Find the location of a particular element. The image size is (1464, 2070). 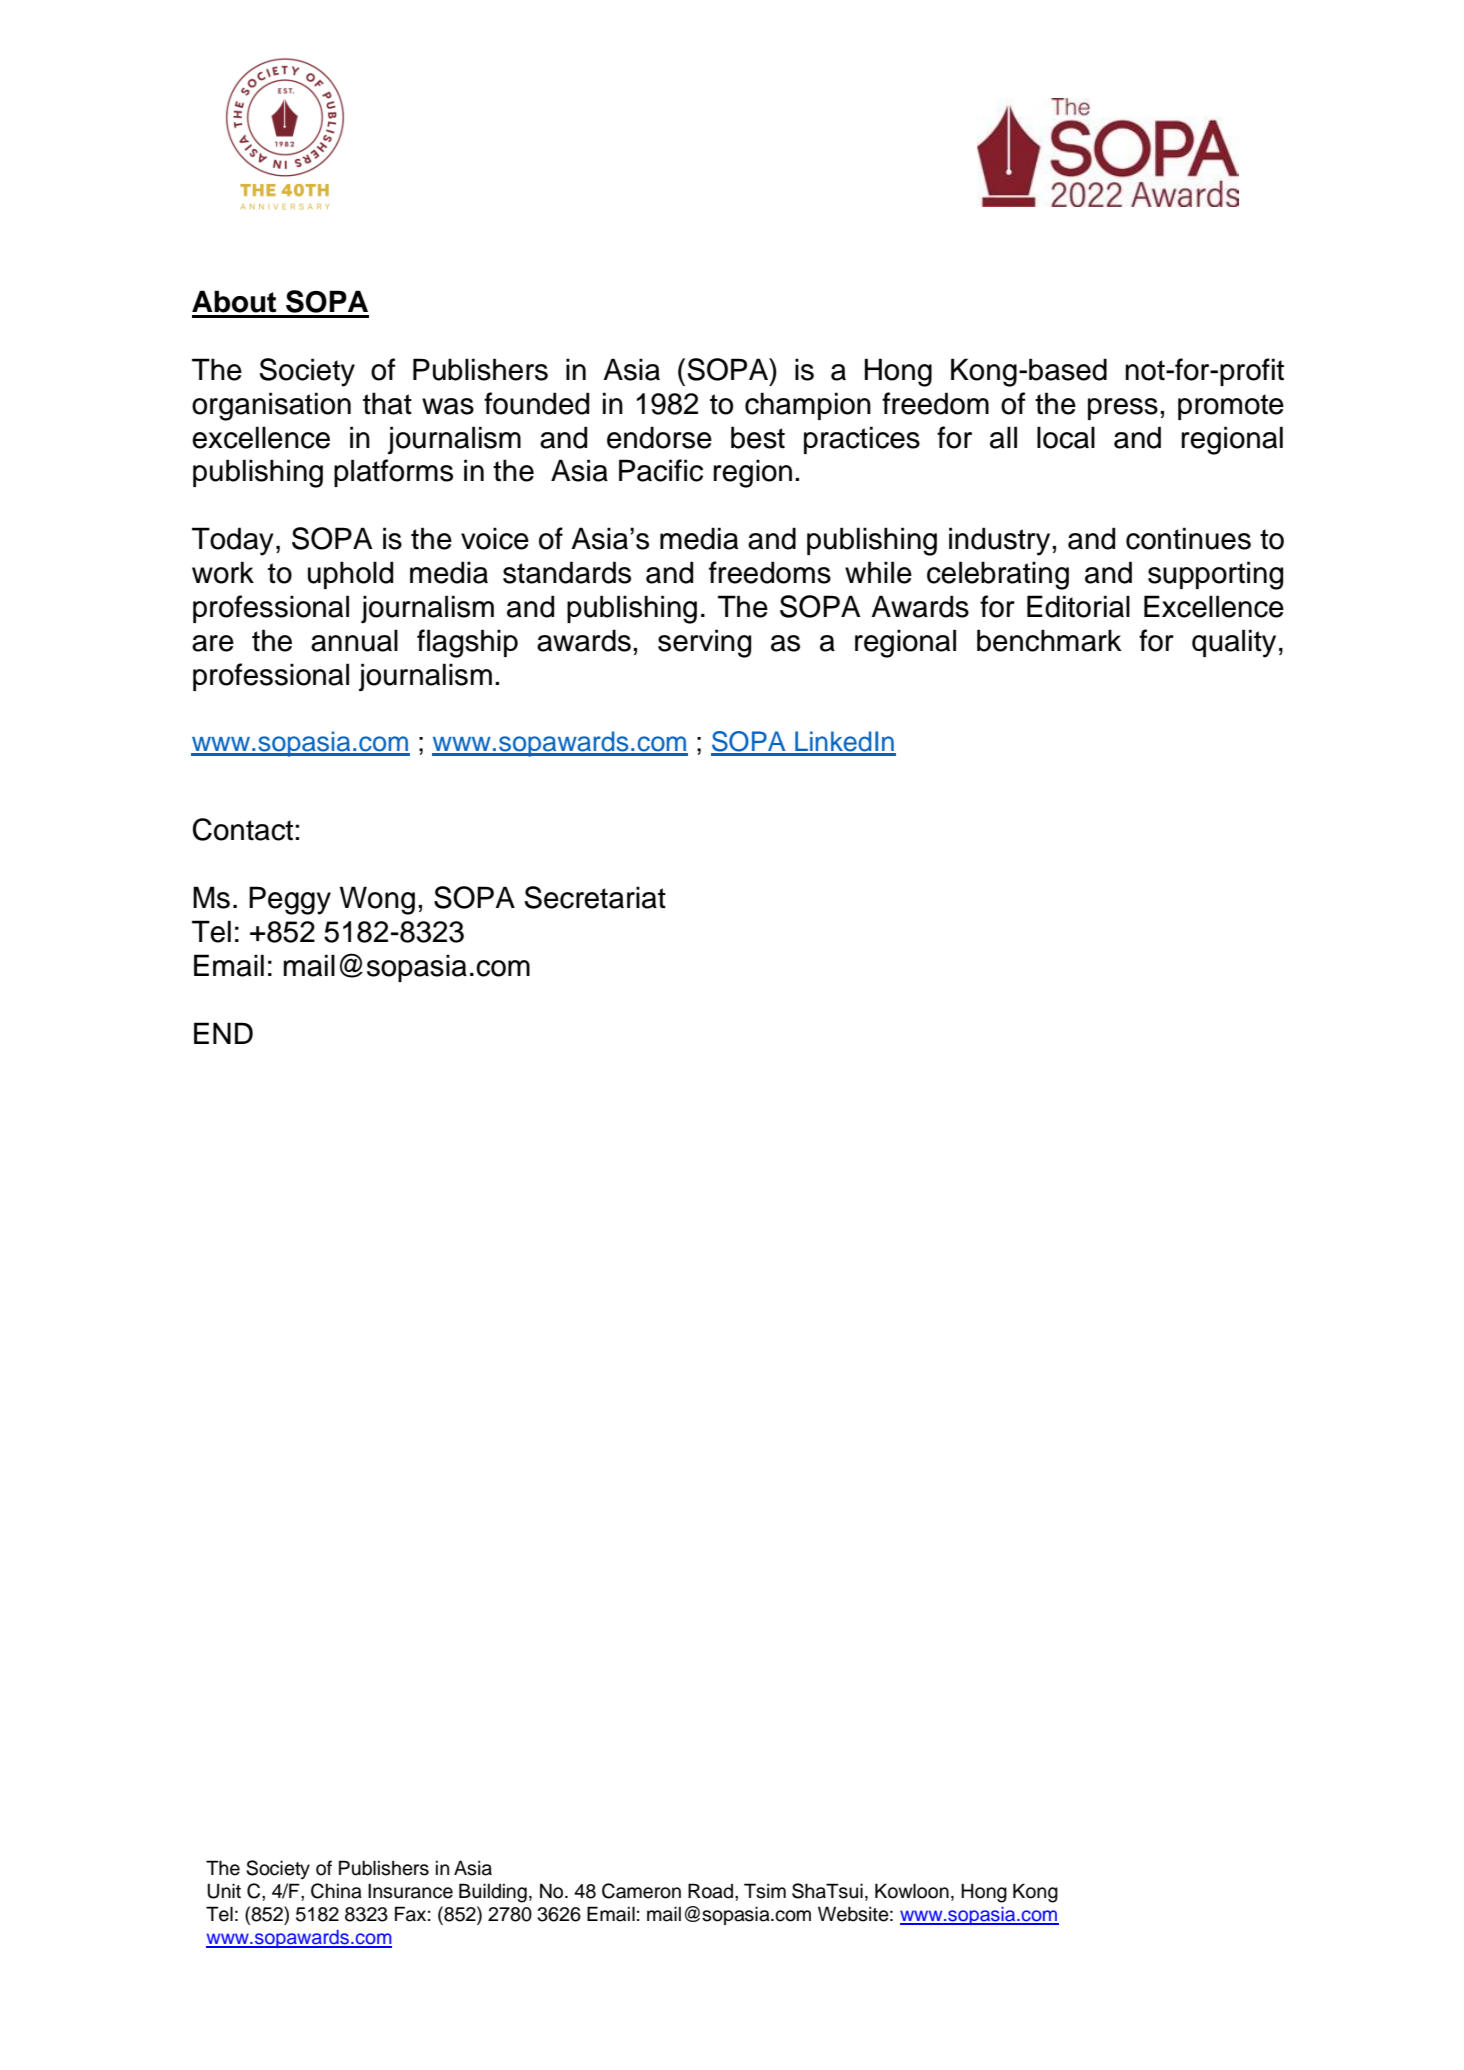

Secretariat is located at coordinates (595, 897).
